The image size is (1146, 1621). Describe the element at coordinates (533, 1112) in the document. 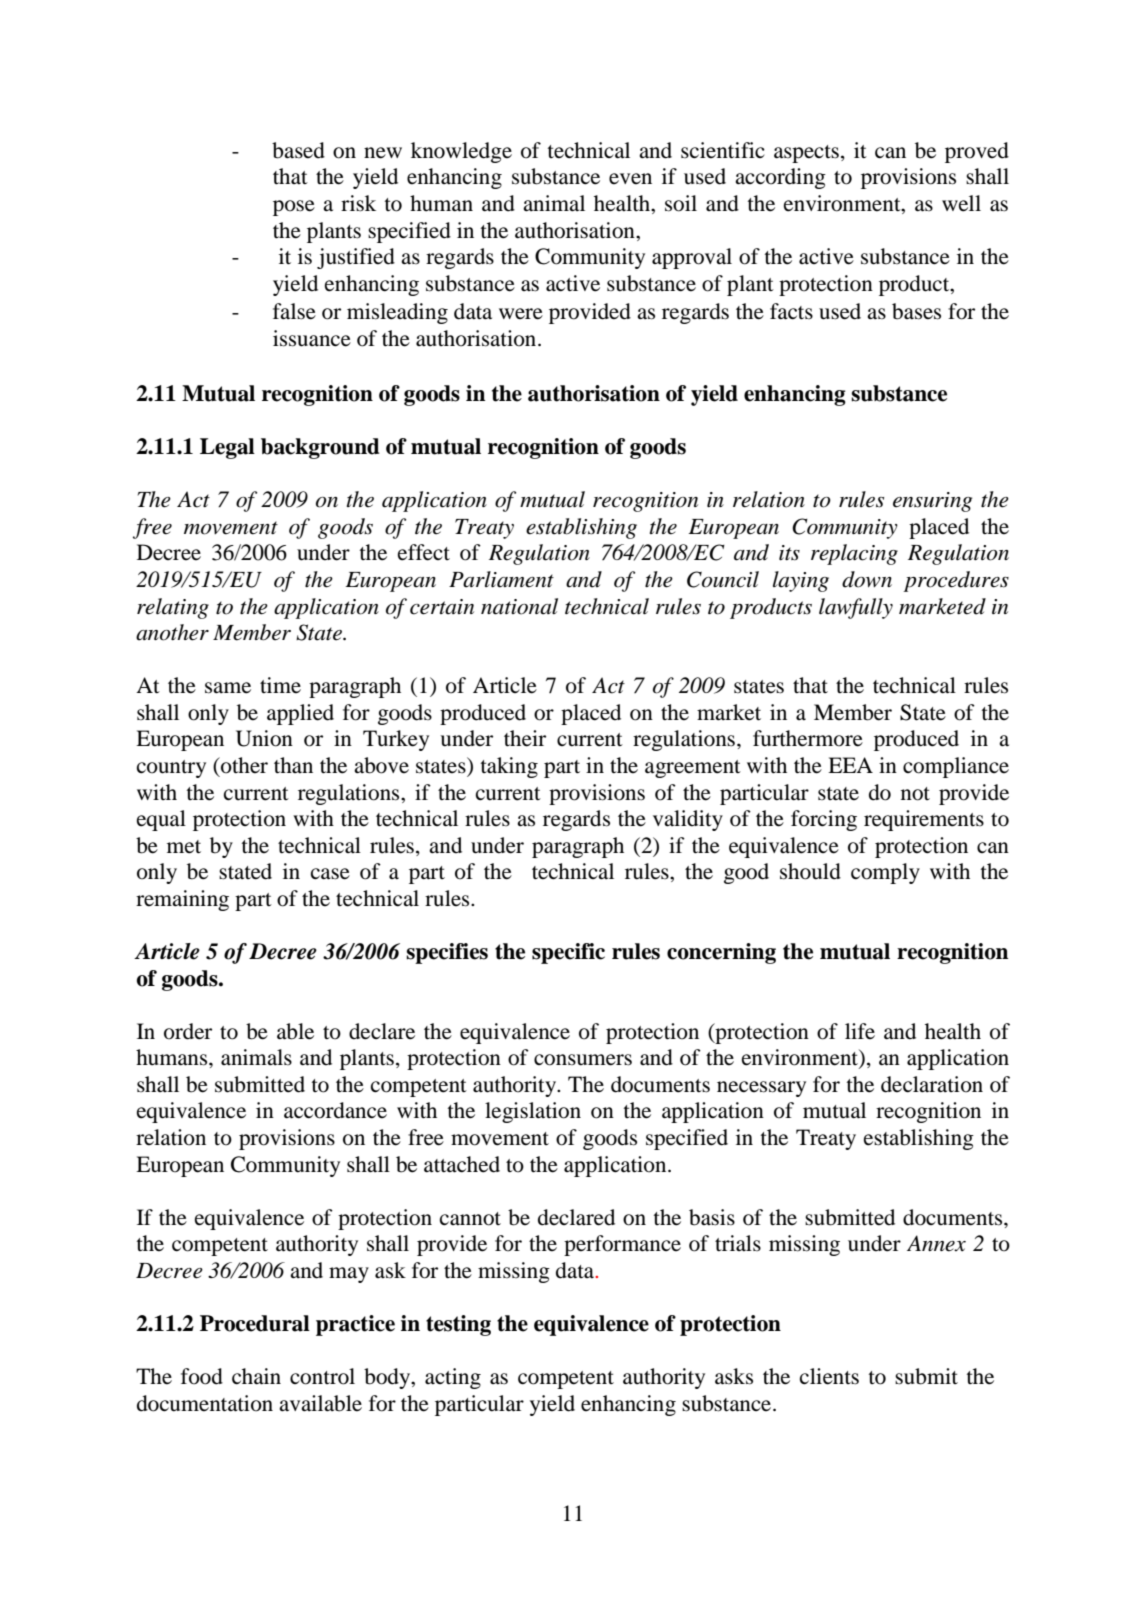

I see `legislation` at that location.
